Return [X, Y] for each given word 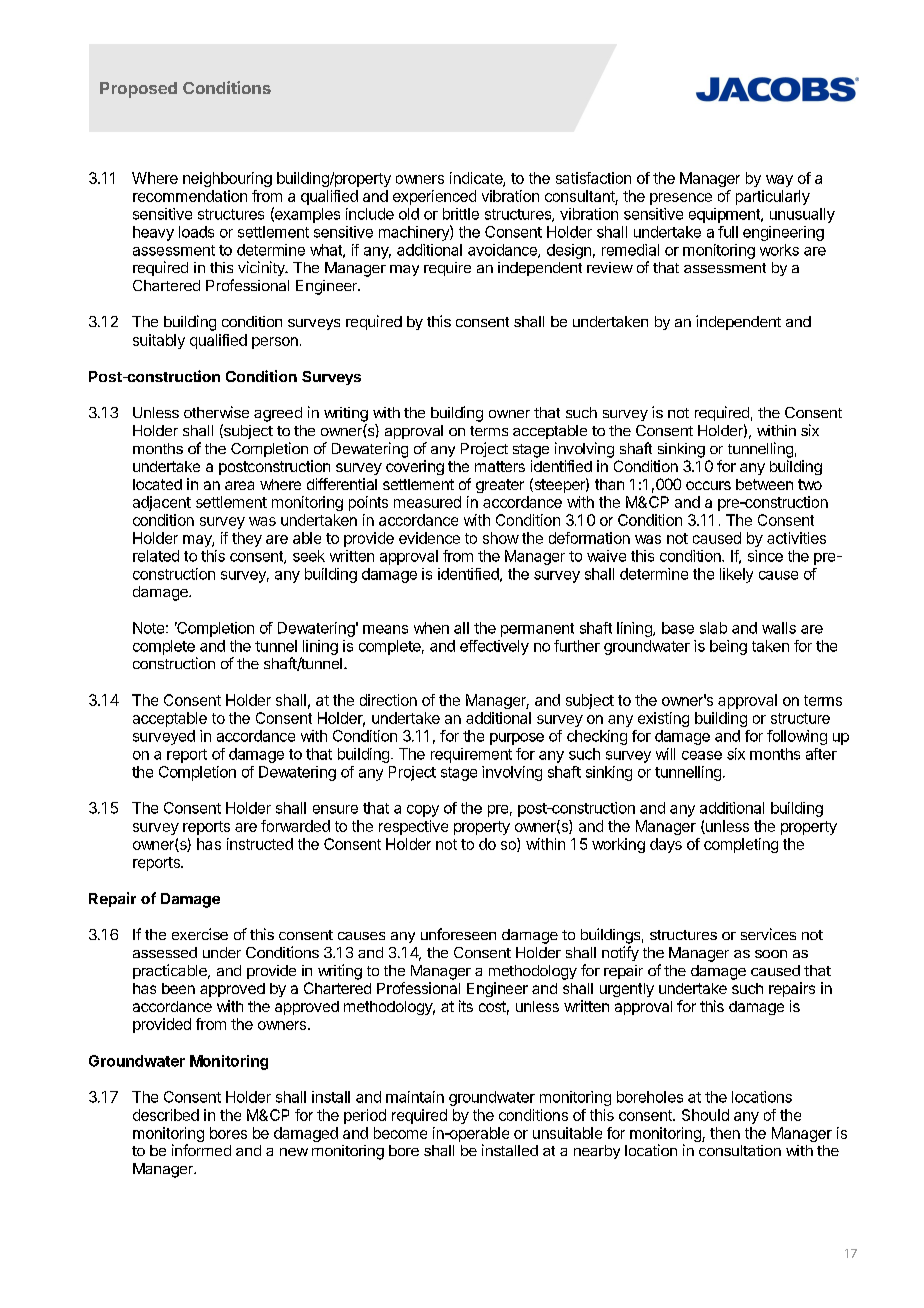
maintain [415, 1097]
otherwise [216, 412]
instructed [260, 844]
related [156, 556]
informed [201, 1150]
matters [500, 466]
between [764, 484]
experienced [434, 197]
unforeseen [458, 934]
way [779, 181]
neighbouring [227, 179]
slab [713, 628]
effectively [494, 647]
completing [741, 845]
